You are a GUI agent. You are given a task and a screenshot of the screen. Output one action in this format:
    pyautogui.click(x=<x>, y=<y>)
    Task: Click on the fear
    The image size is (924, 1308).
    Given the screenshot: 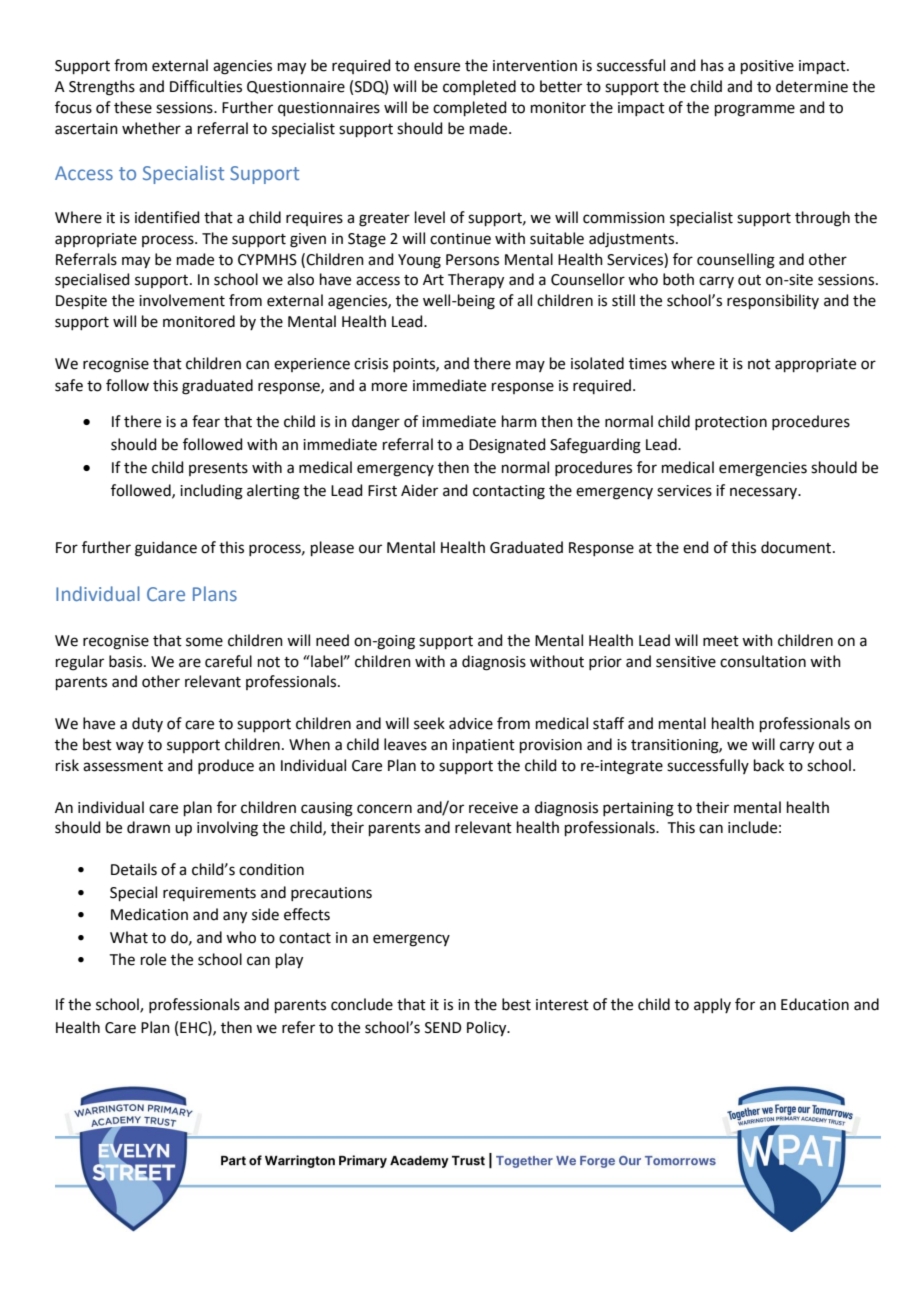 What is the action you would take?
    pyautogui.click(x=206, y=421)
